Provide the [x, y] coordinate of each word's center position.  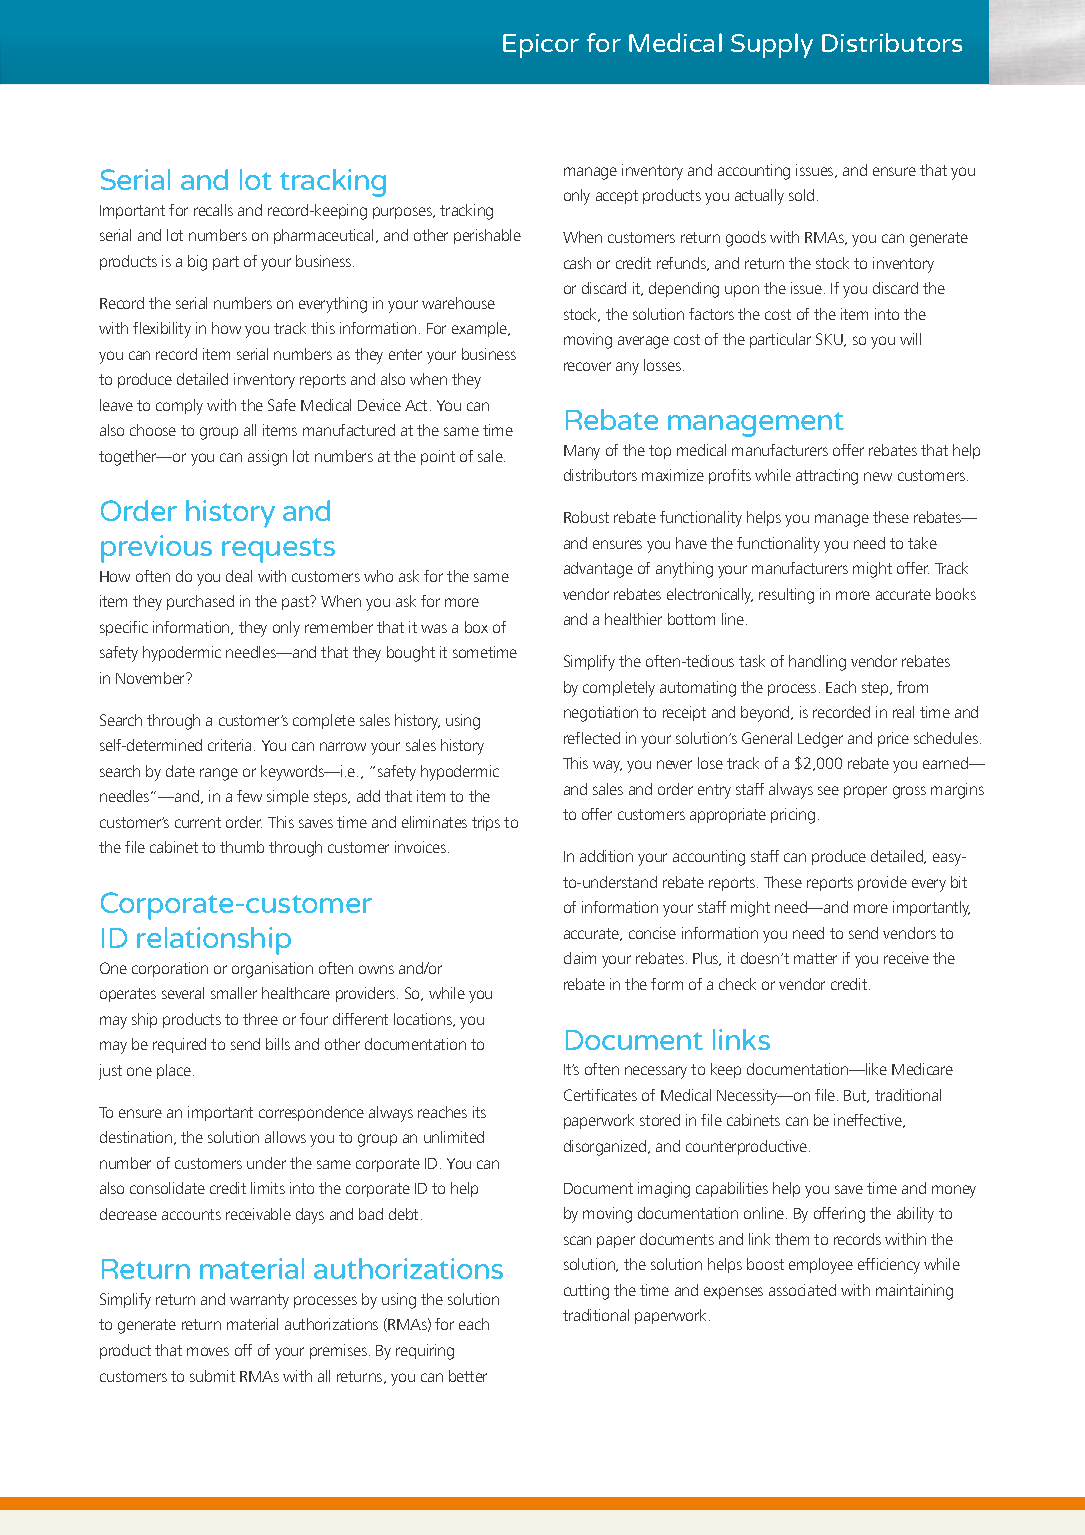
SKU [830, 340]
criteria [229, 745]
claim [580, 958]
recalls [213, 210]
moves [208, 1351]
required [179, 1045]
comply [179, 407]
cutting [586, 1292]
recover [587, 366]
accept [617, 197]
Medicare [922, 1069]
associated [802, 1290]
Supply [772, 45]
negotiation [601, 714]
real [903, 712]
